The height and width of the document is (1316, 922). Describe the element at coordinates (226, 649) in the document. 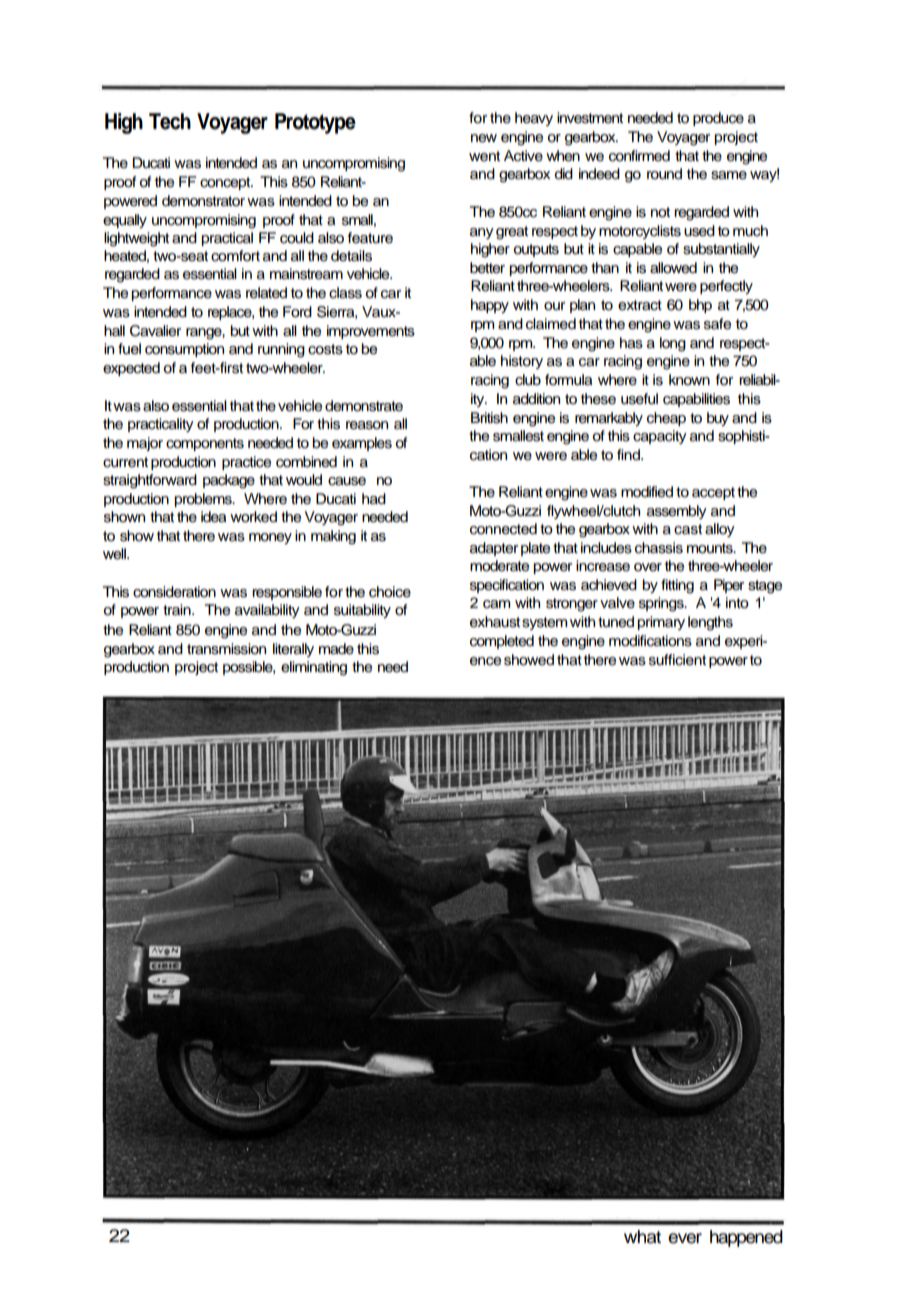

I see `transmission` at that location.
